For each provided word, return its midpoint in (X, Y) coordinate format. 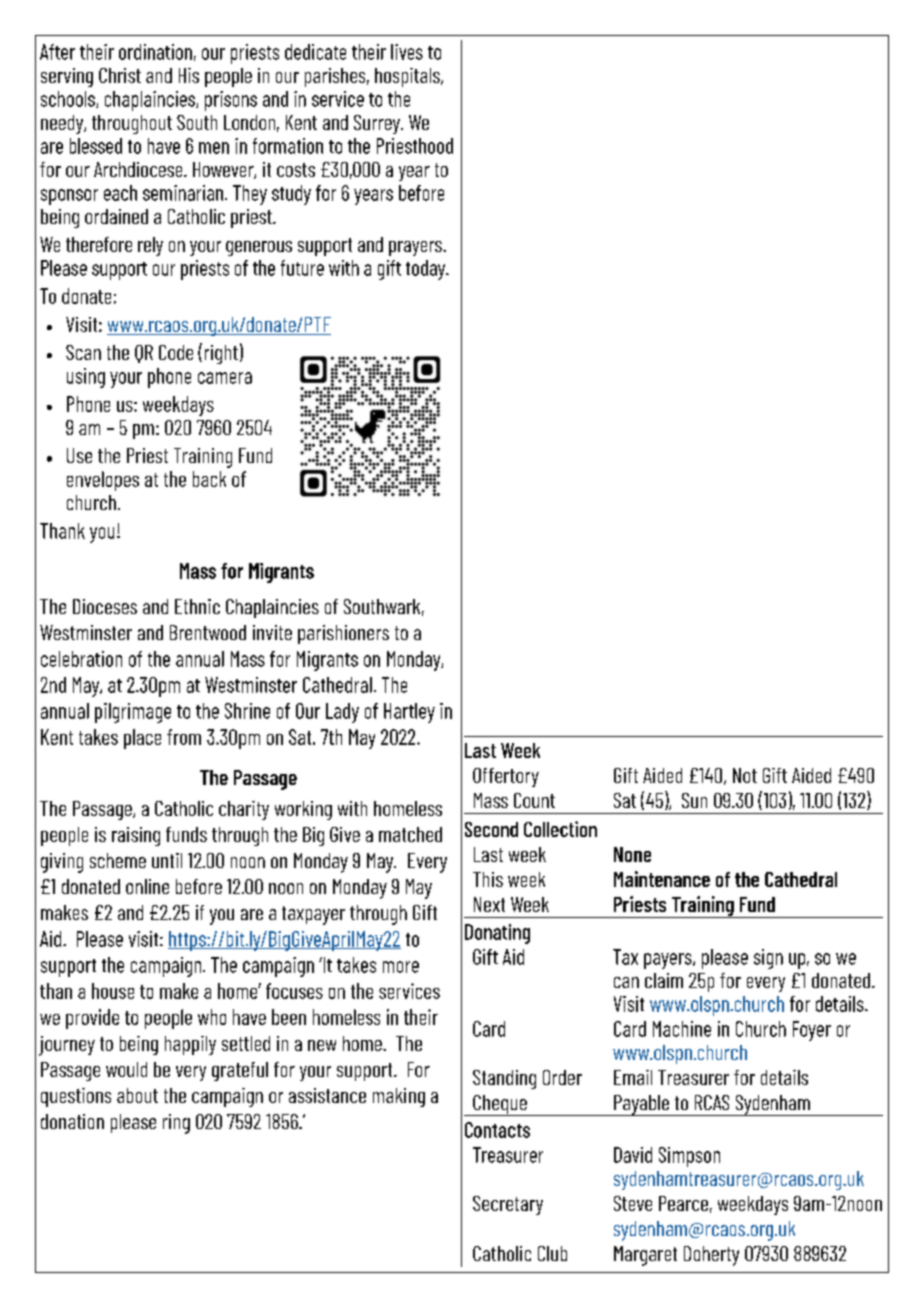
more (401, 967)
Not (745, 775)
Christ (120, 75)
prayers (416, 248)
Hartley (409, 713)
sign (768, 959)
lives (407, 52)
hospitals (408, 77)
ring (176, 1124)
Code (176, 352)
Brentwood (208, 632)
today (427, 270)
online (147, 886)
